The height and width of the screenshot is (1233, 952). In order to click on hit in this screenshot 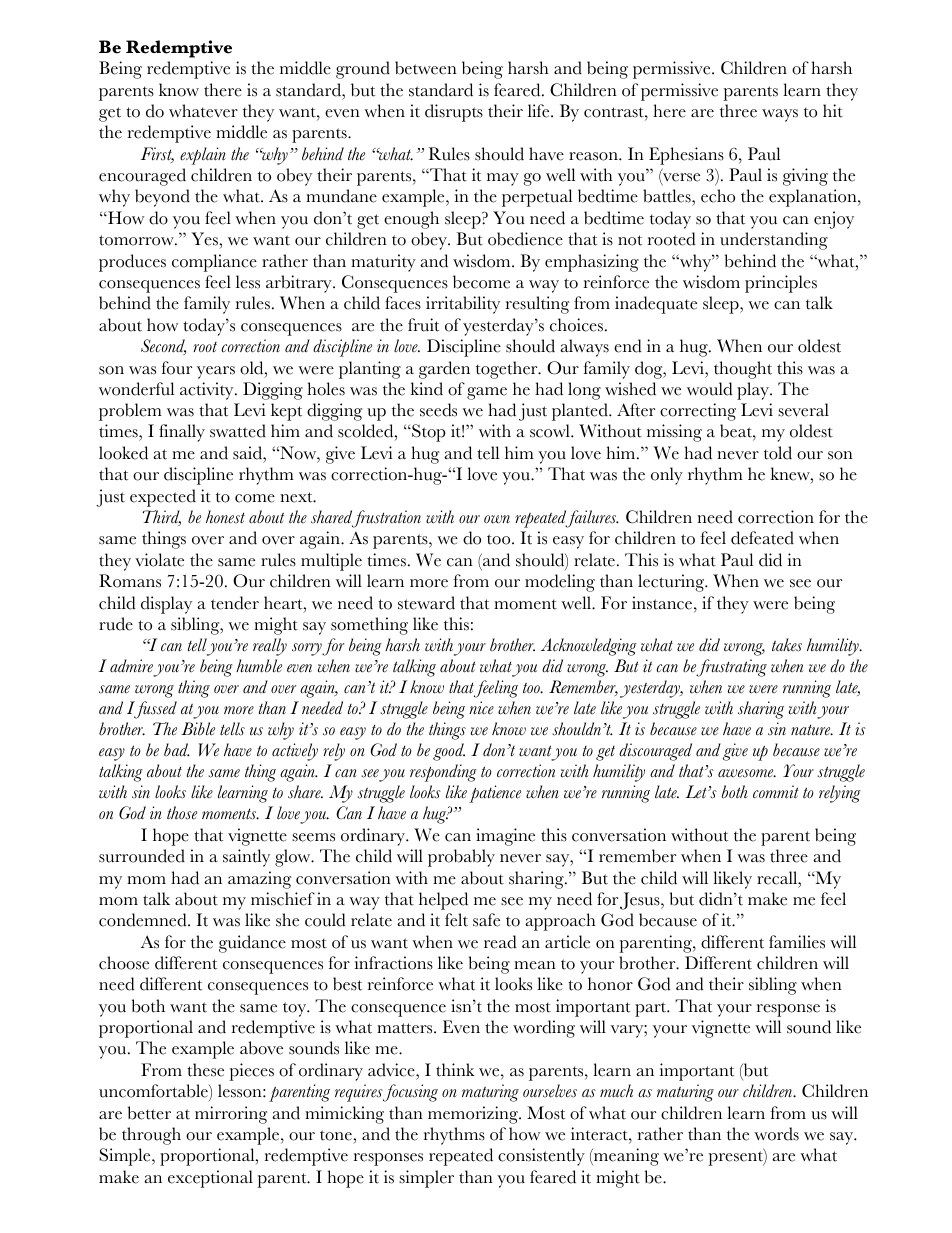, I will do `click(833, 111)`.
